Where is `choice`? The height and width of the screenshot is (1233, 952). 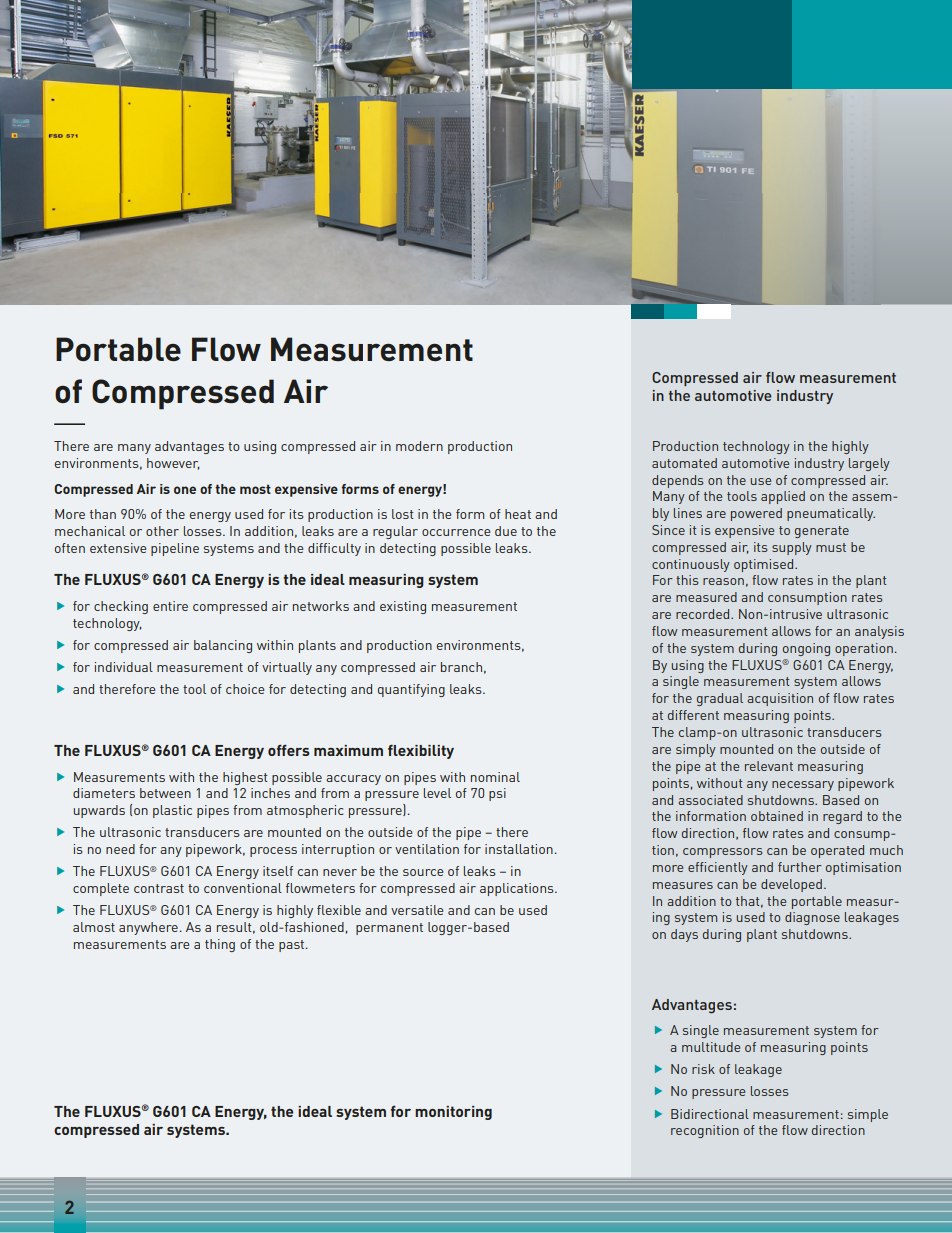
choice is located at coordinates (245, 689).
